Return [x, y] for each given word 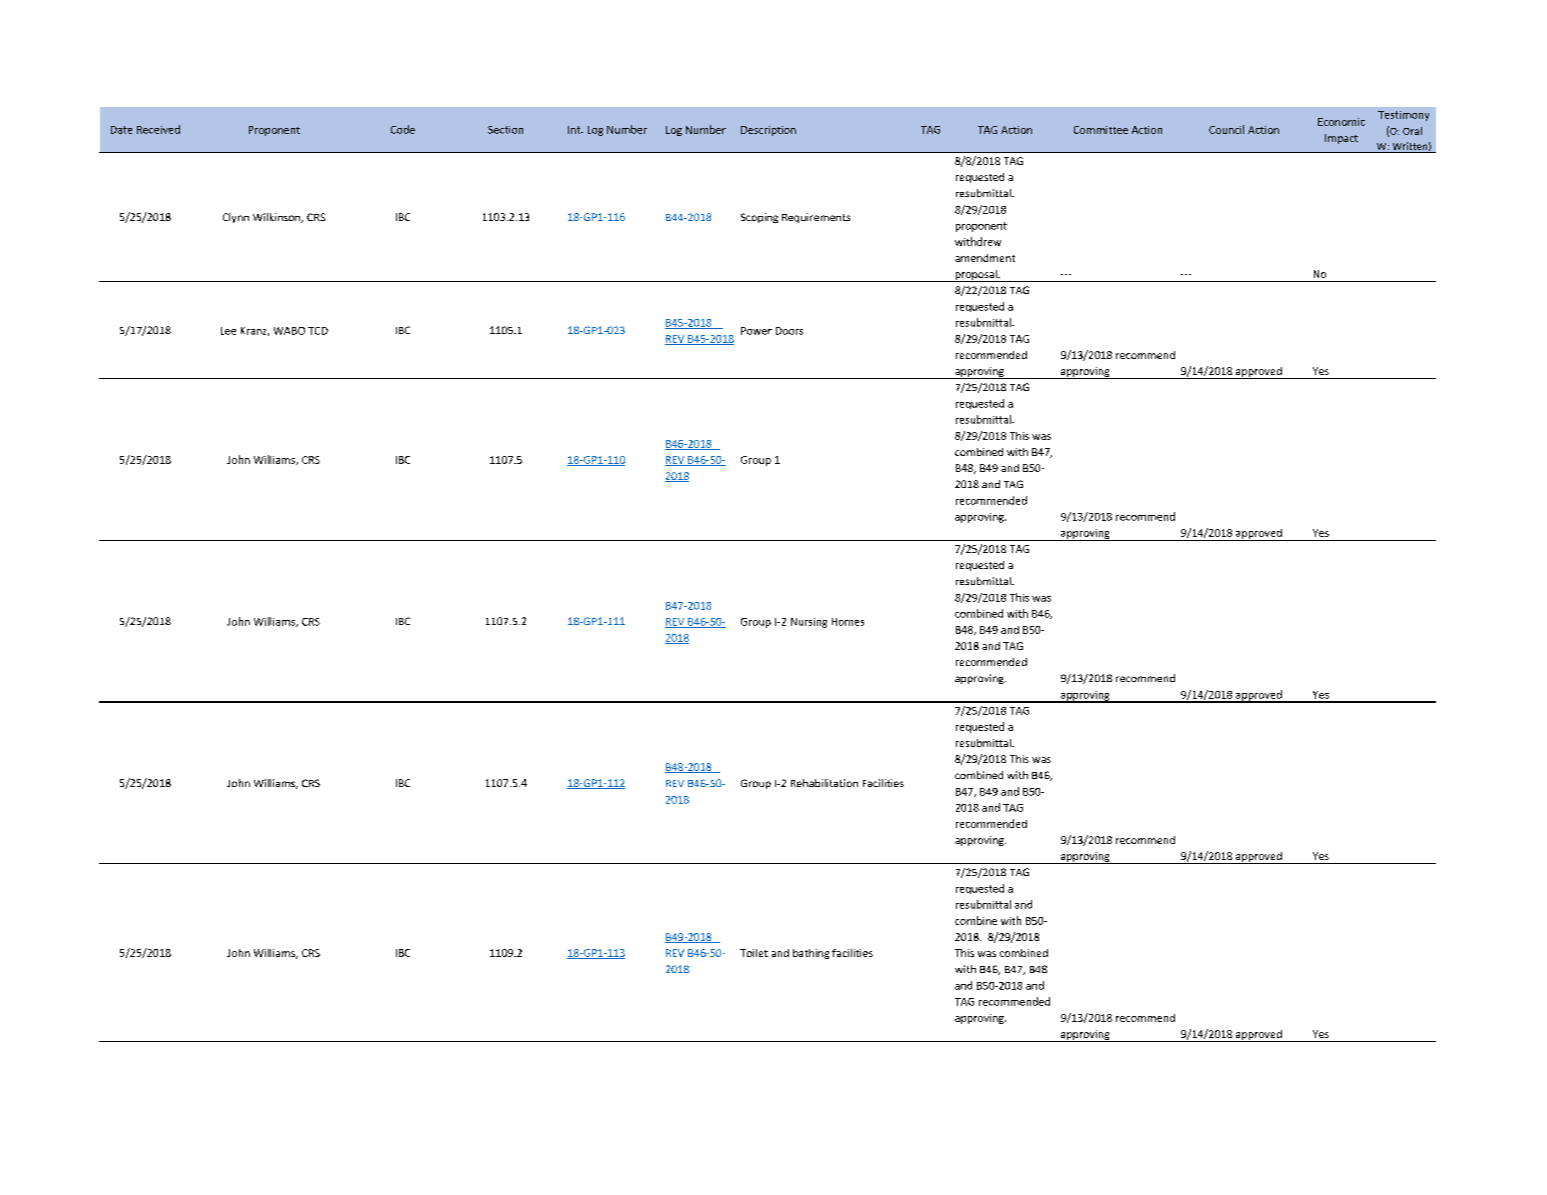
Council [1226, 129]
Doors [789, 331]
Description [768, 131]
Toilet [754, 953]
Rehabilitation [824, 783]
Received [158, 129]
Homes [848, 622]
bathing [811, 954]
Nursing [809, 623]
